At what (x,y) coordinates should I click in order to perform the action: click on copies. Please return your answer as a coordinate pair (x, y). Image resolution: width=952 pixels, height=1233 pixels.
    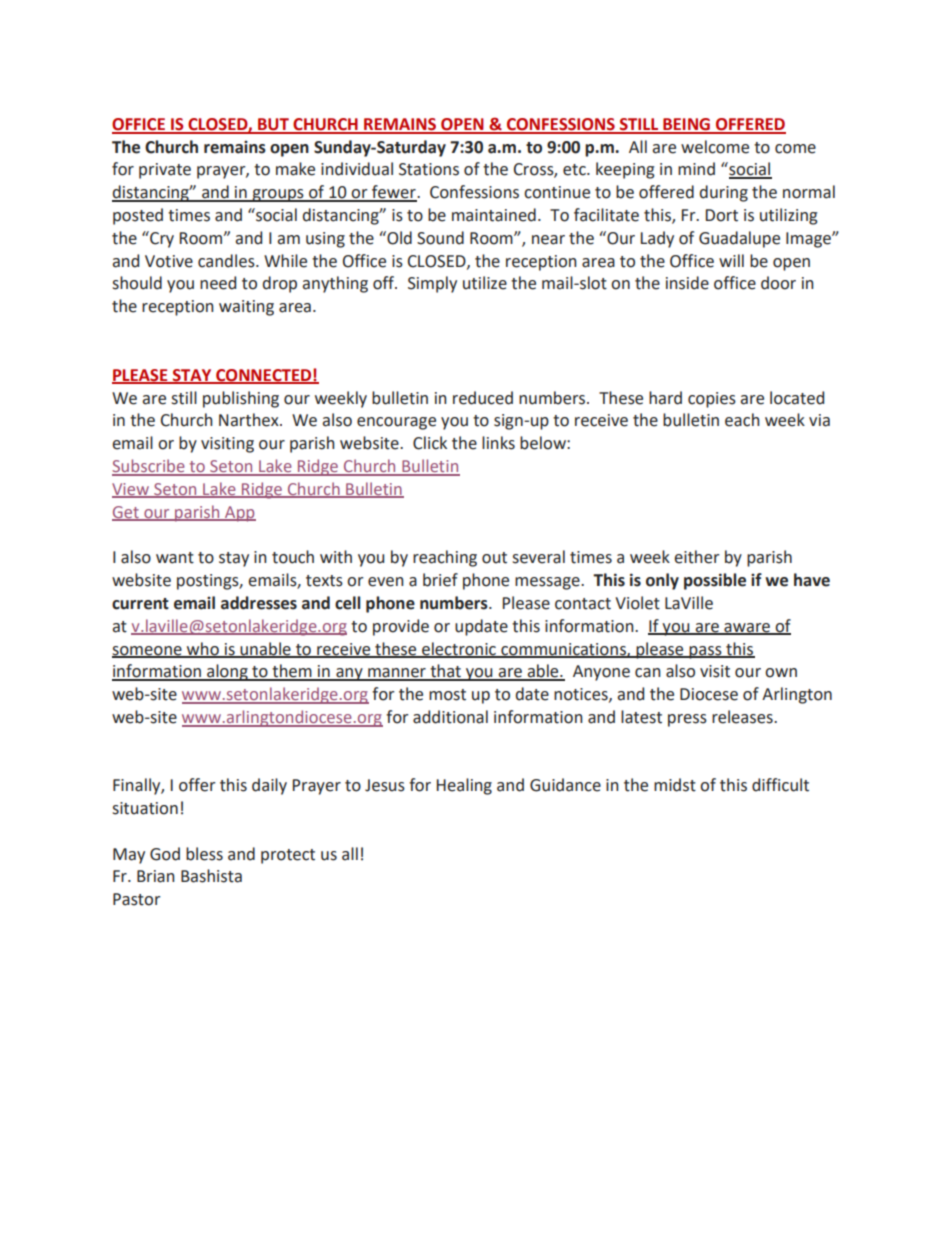
    Looking at the image, I should click on (712, 400).
